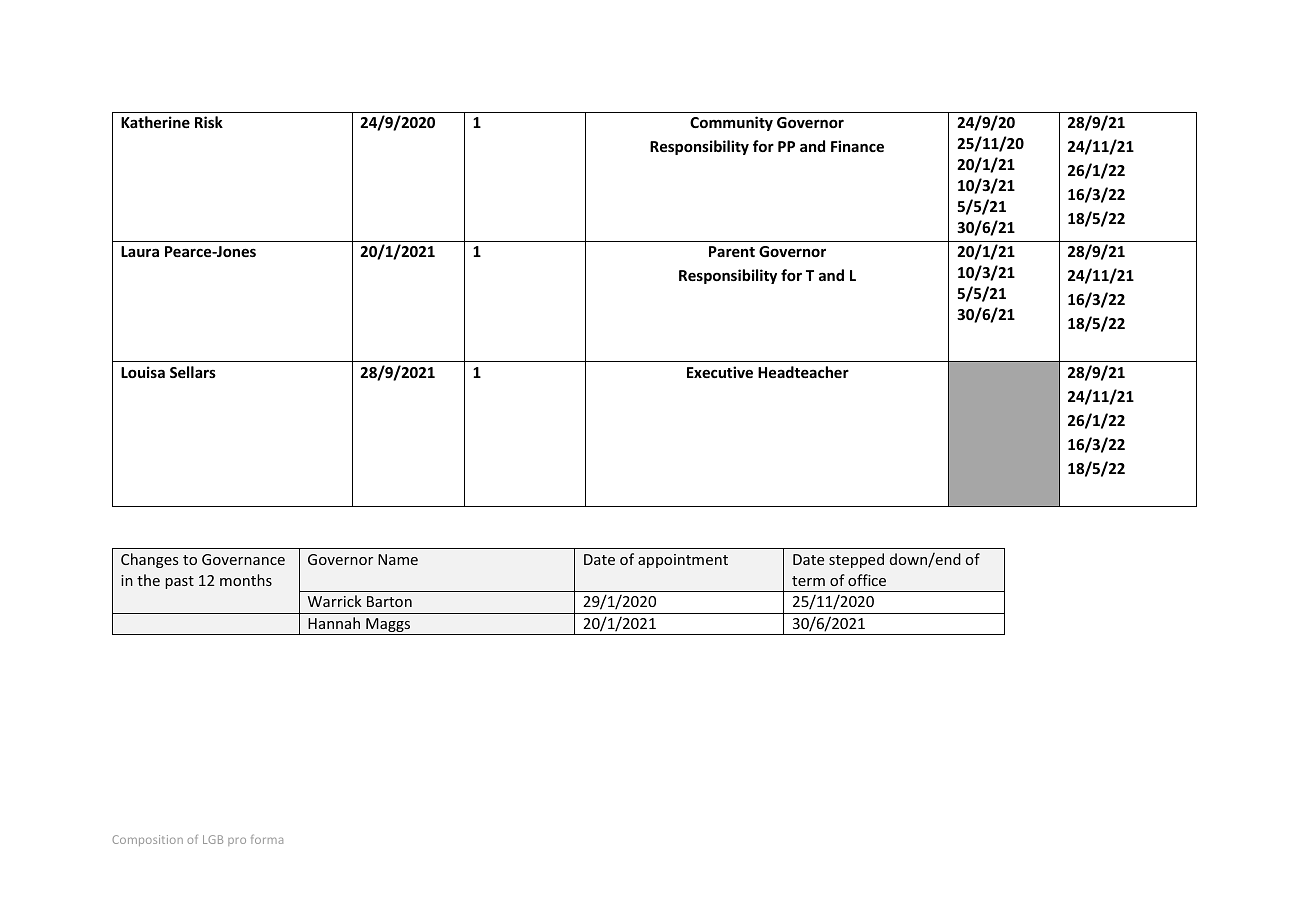  I want to click on Executive, so click(720, 372).
